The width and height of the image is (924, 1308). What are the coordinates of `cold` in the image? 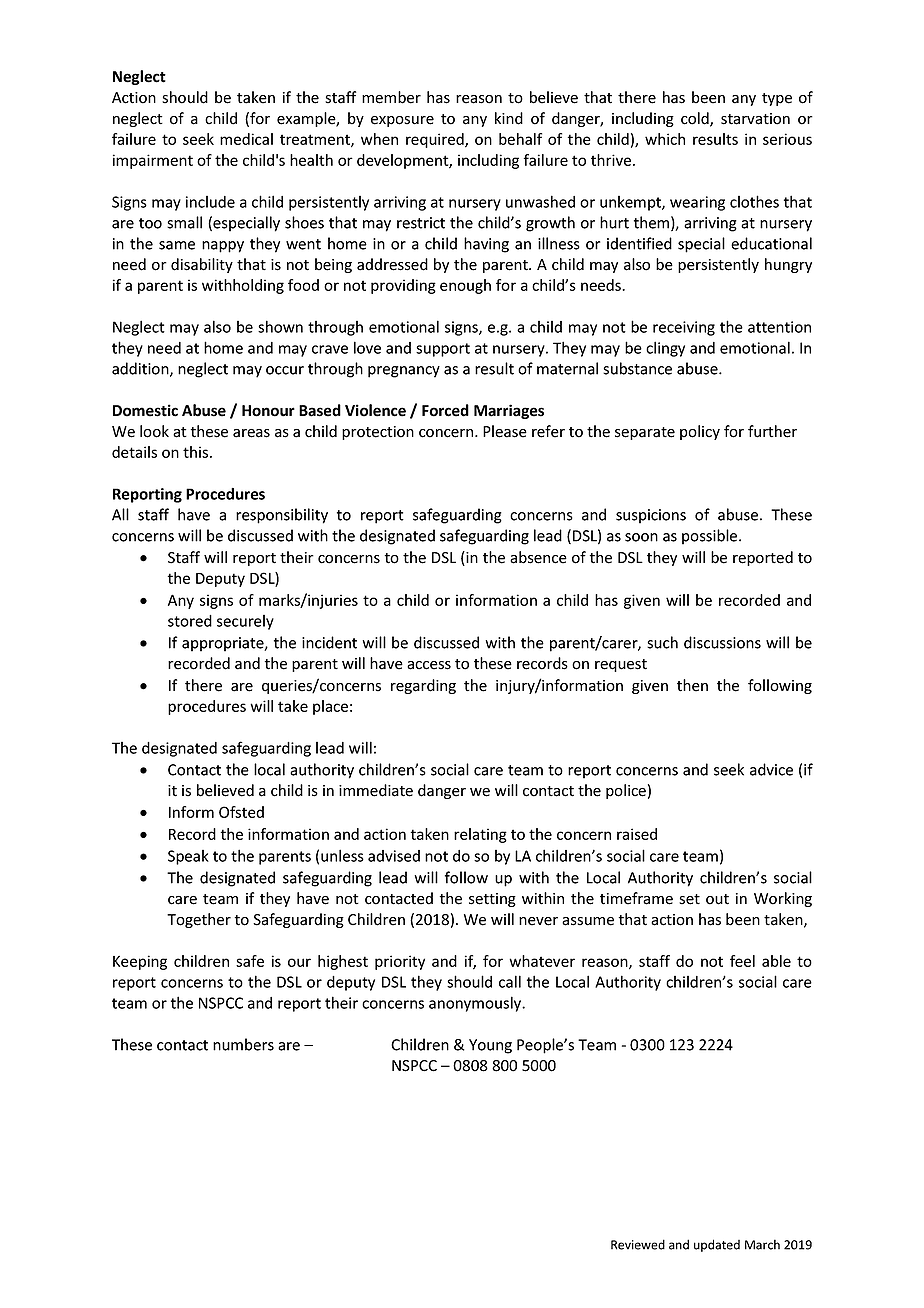 It's located at (696, 119).
